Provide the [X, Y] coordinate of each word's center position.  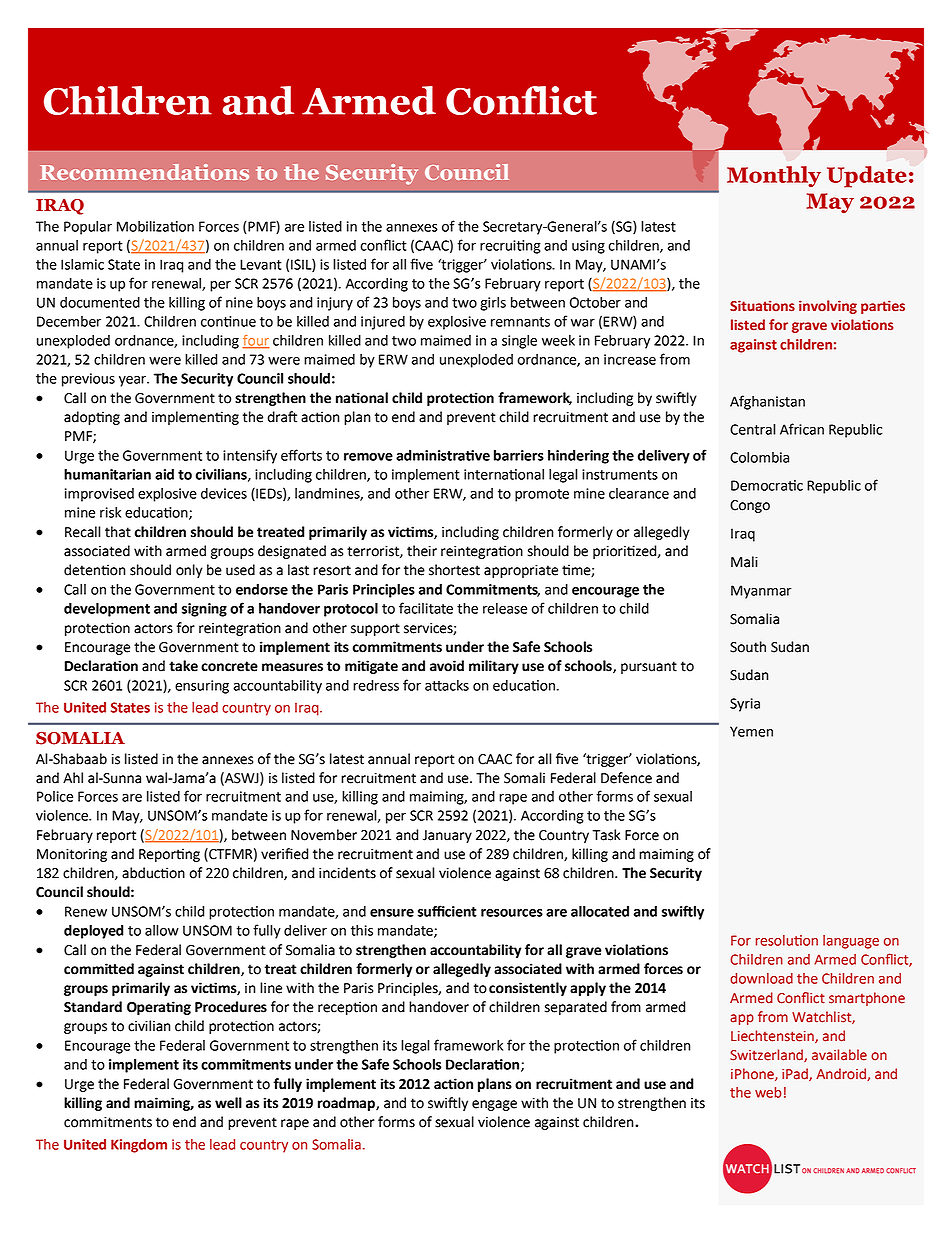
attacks [447, 685]
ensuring [202, 687]
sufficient [447, 911]
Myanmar [761, 592]
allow [162, 930]
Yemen [751, 731]
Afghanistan [767, 402]
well [228, 1103]
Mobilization [155, 226]
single [519, 342]
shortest [454, 570]
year [133, 381]
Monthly [774, 176]
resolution [787, 940]
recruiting [510, 247]
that [118, 532]
